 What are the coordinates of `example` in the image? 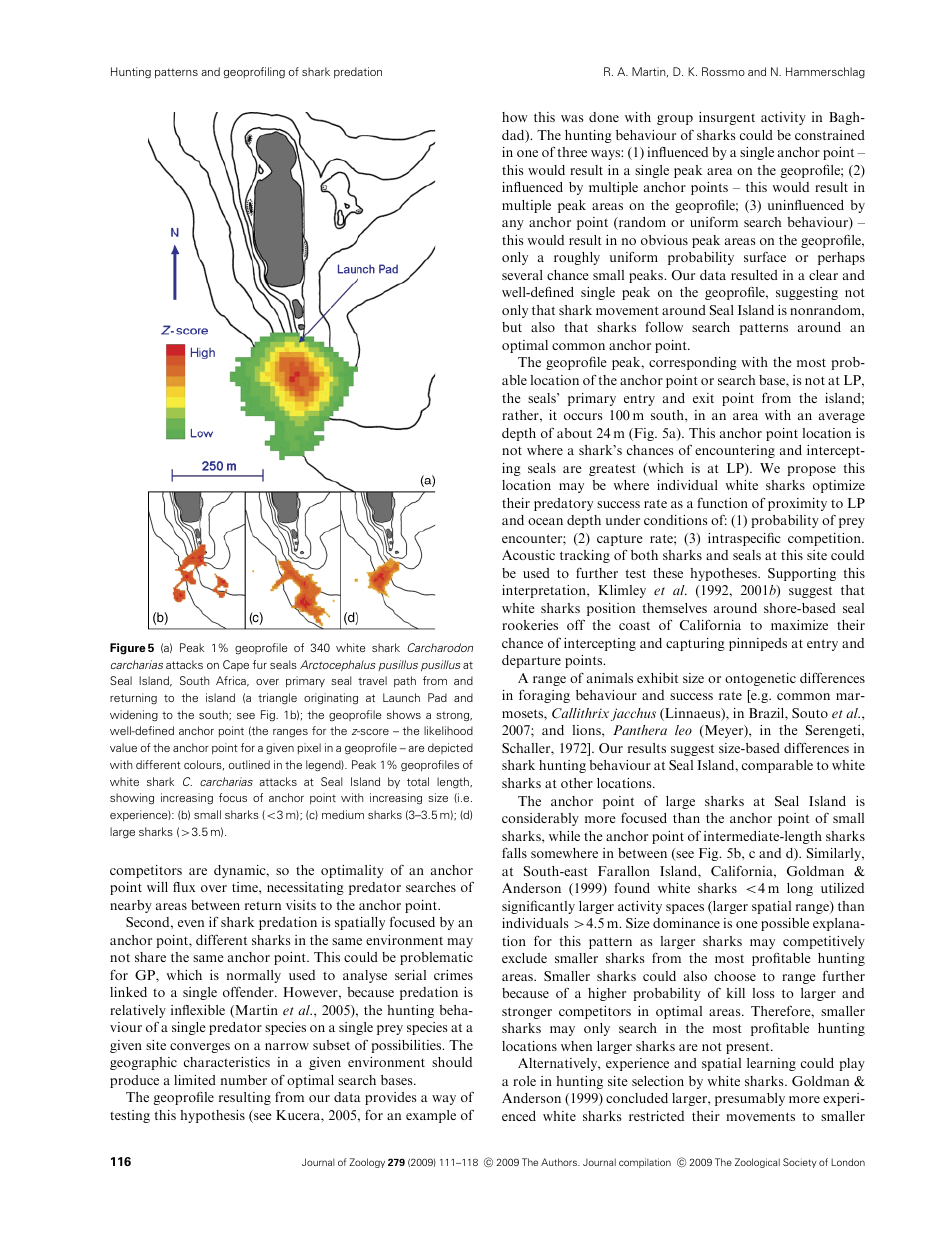 It's located at (431, 1116).
